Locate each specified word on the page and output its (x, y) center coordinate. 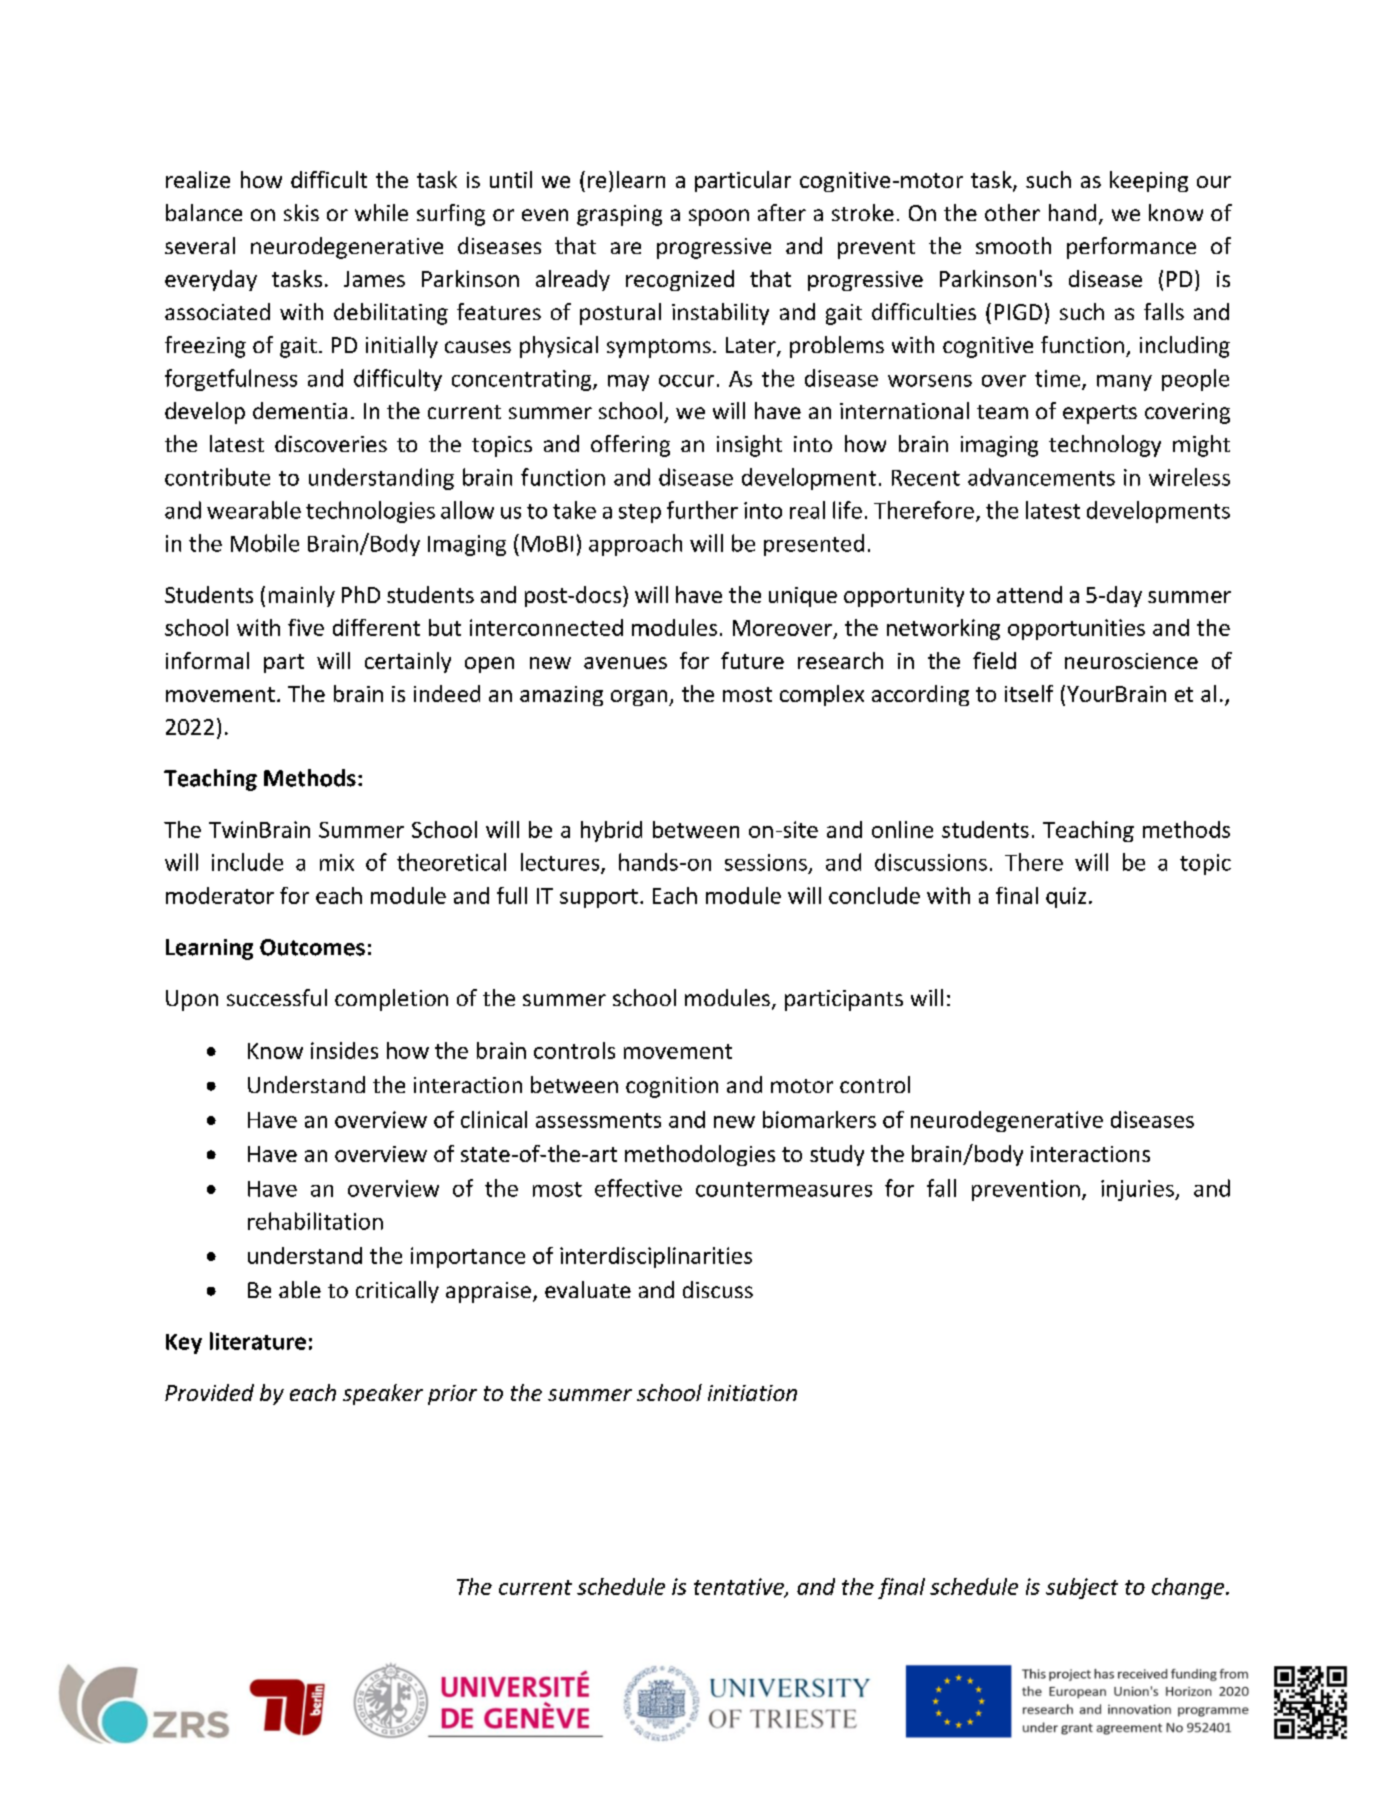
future (752, 660)
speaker (383, 1394)
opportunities (1076, 629)
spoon (719, 217)
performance (1131, 248)
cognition (672, 1087)
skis (301, 212)
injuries (1138, 1190)
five (306, 627)
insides (344, 1050)
